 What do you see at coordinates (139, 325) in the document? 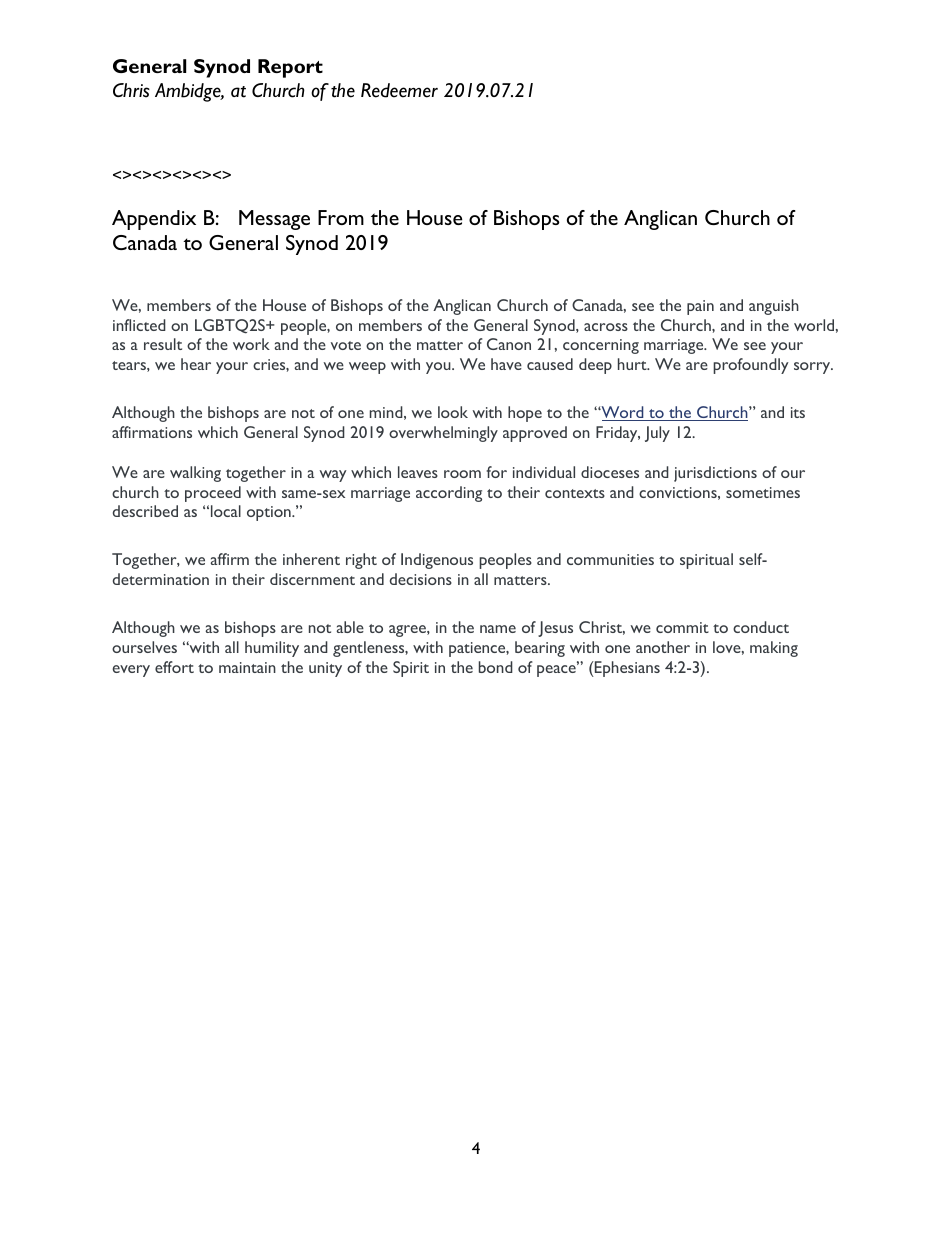
I see `inflicted` at bounding box center [139, 325].
